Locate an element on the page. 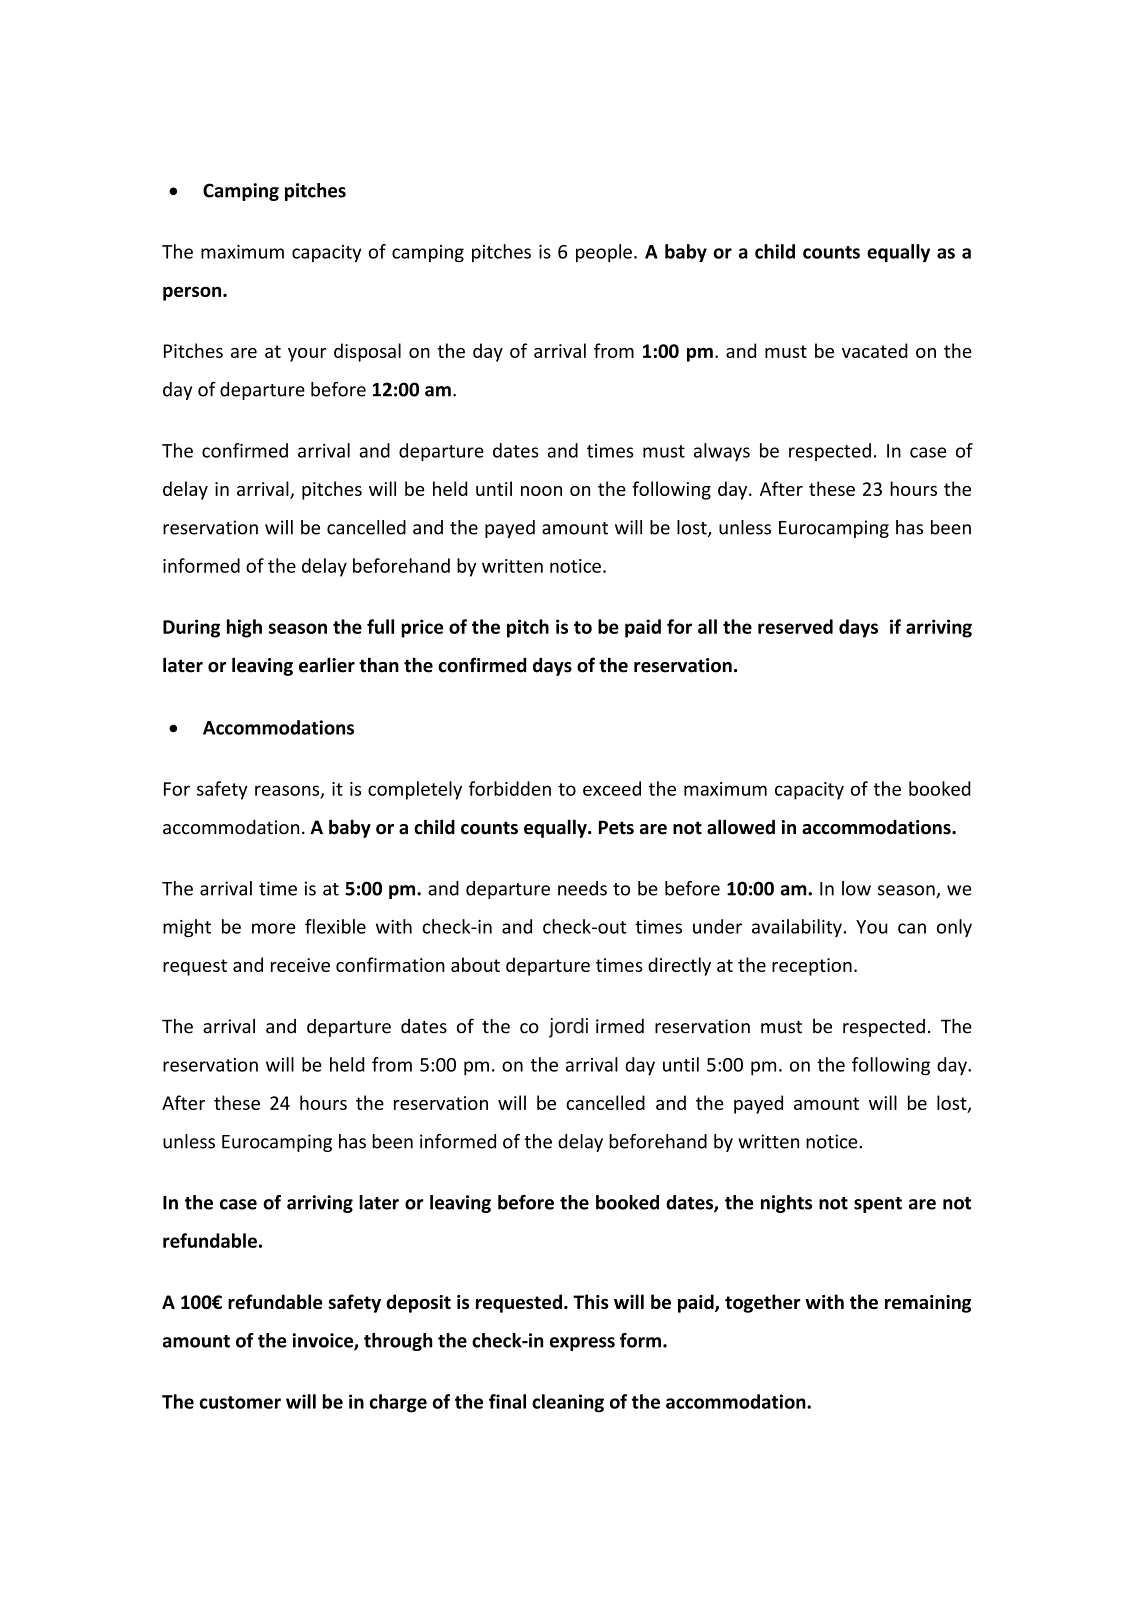 This page has width=1134, height=1603. customer is located at coordinates (240, 1402).
